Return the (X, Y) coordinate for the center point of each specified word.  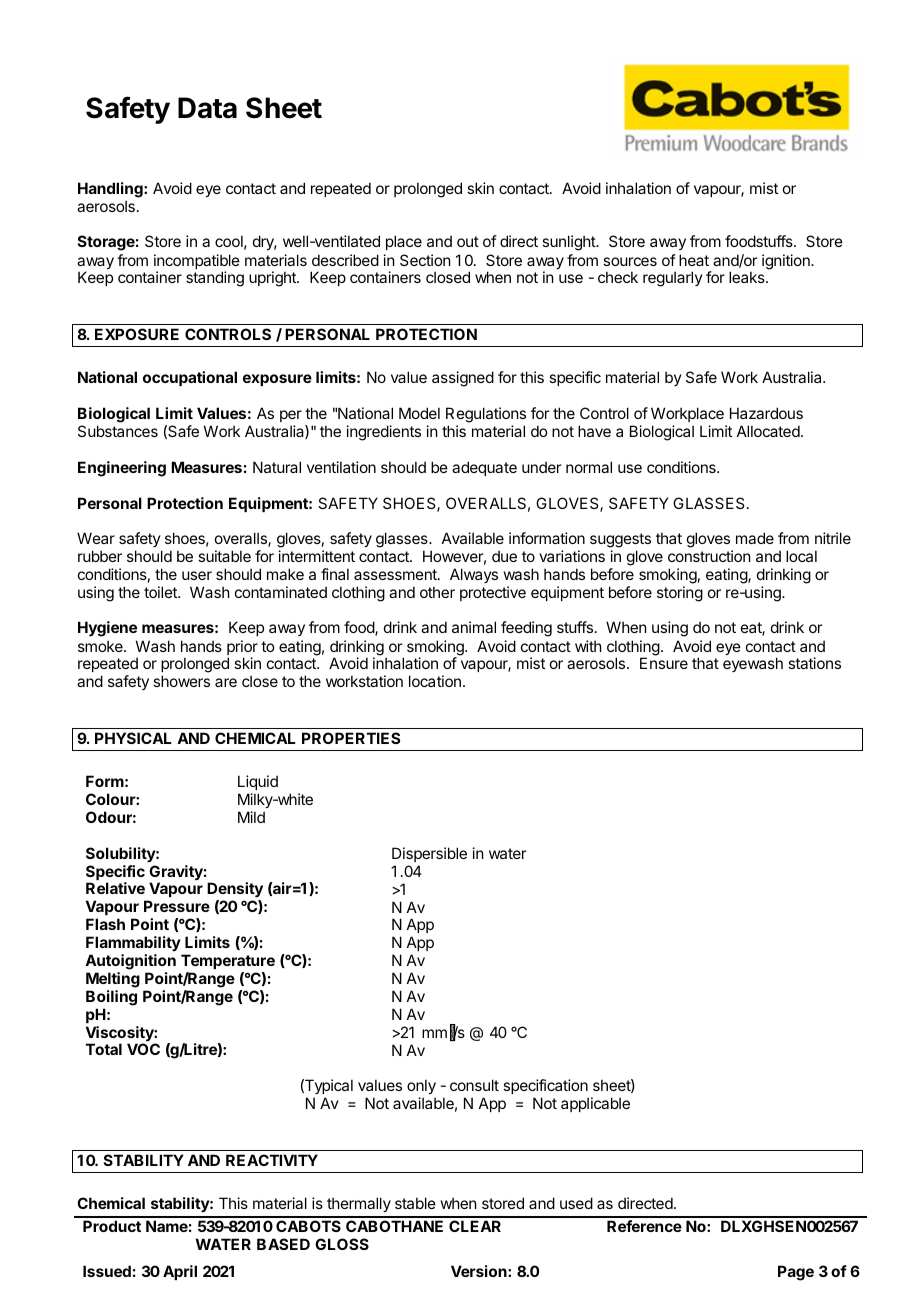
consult (474, 1085)
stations (814, 663)
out (468, 241)
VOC (143, 1049)
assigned (463, 379)
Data (207, 108)
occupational (190, 378)
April (180, 1272)
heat (694, 260)
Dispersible (429, 854)
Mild (251, 817)
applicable (595, 1104)
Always (474, 575)
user (197, 575)
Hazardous (766, 413)
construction (709, 556)
